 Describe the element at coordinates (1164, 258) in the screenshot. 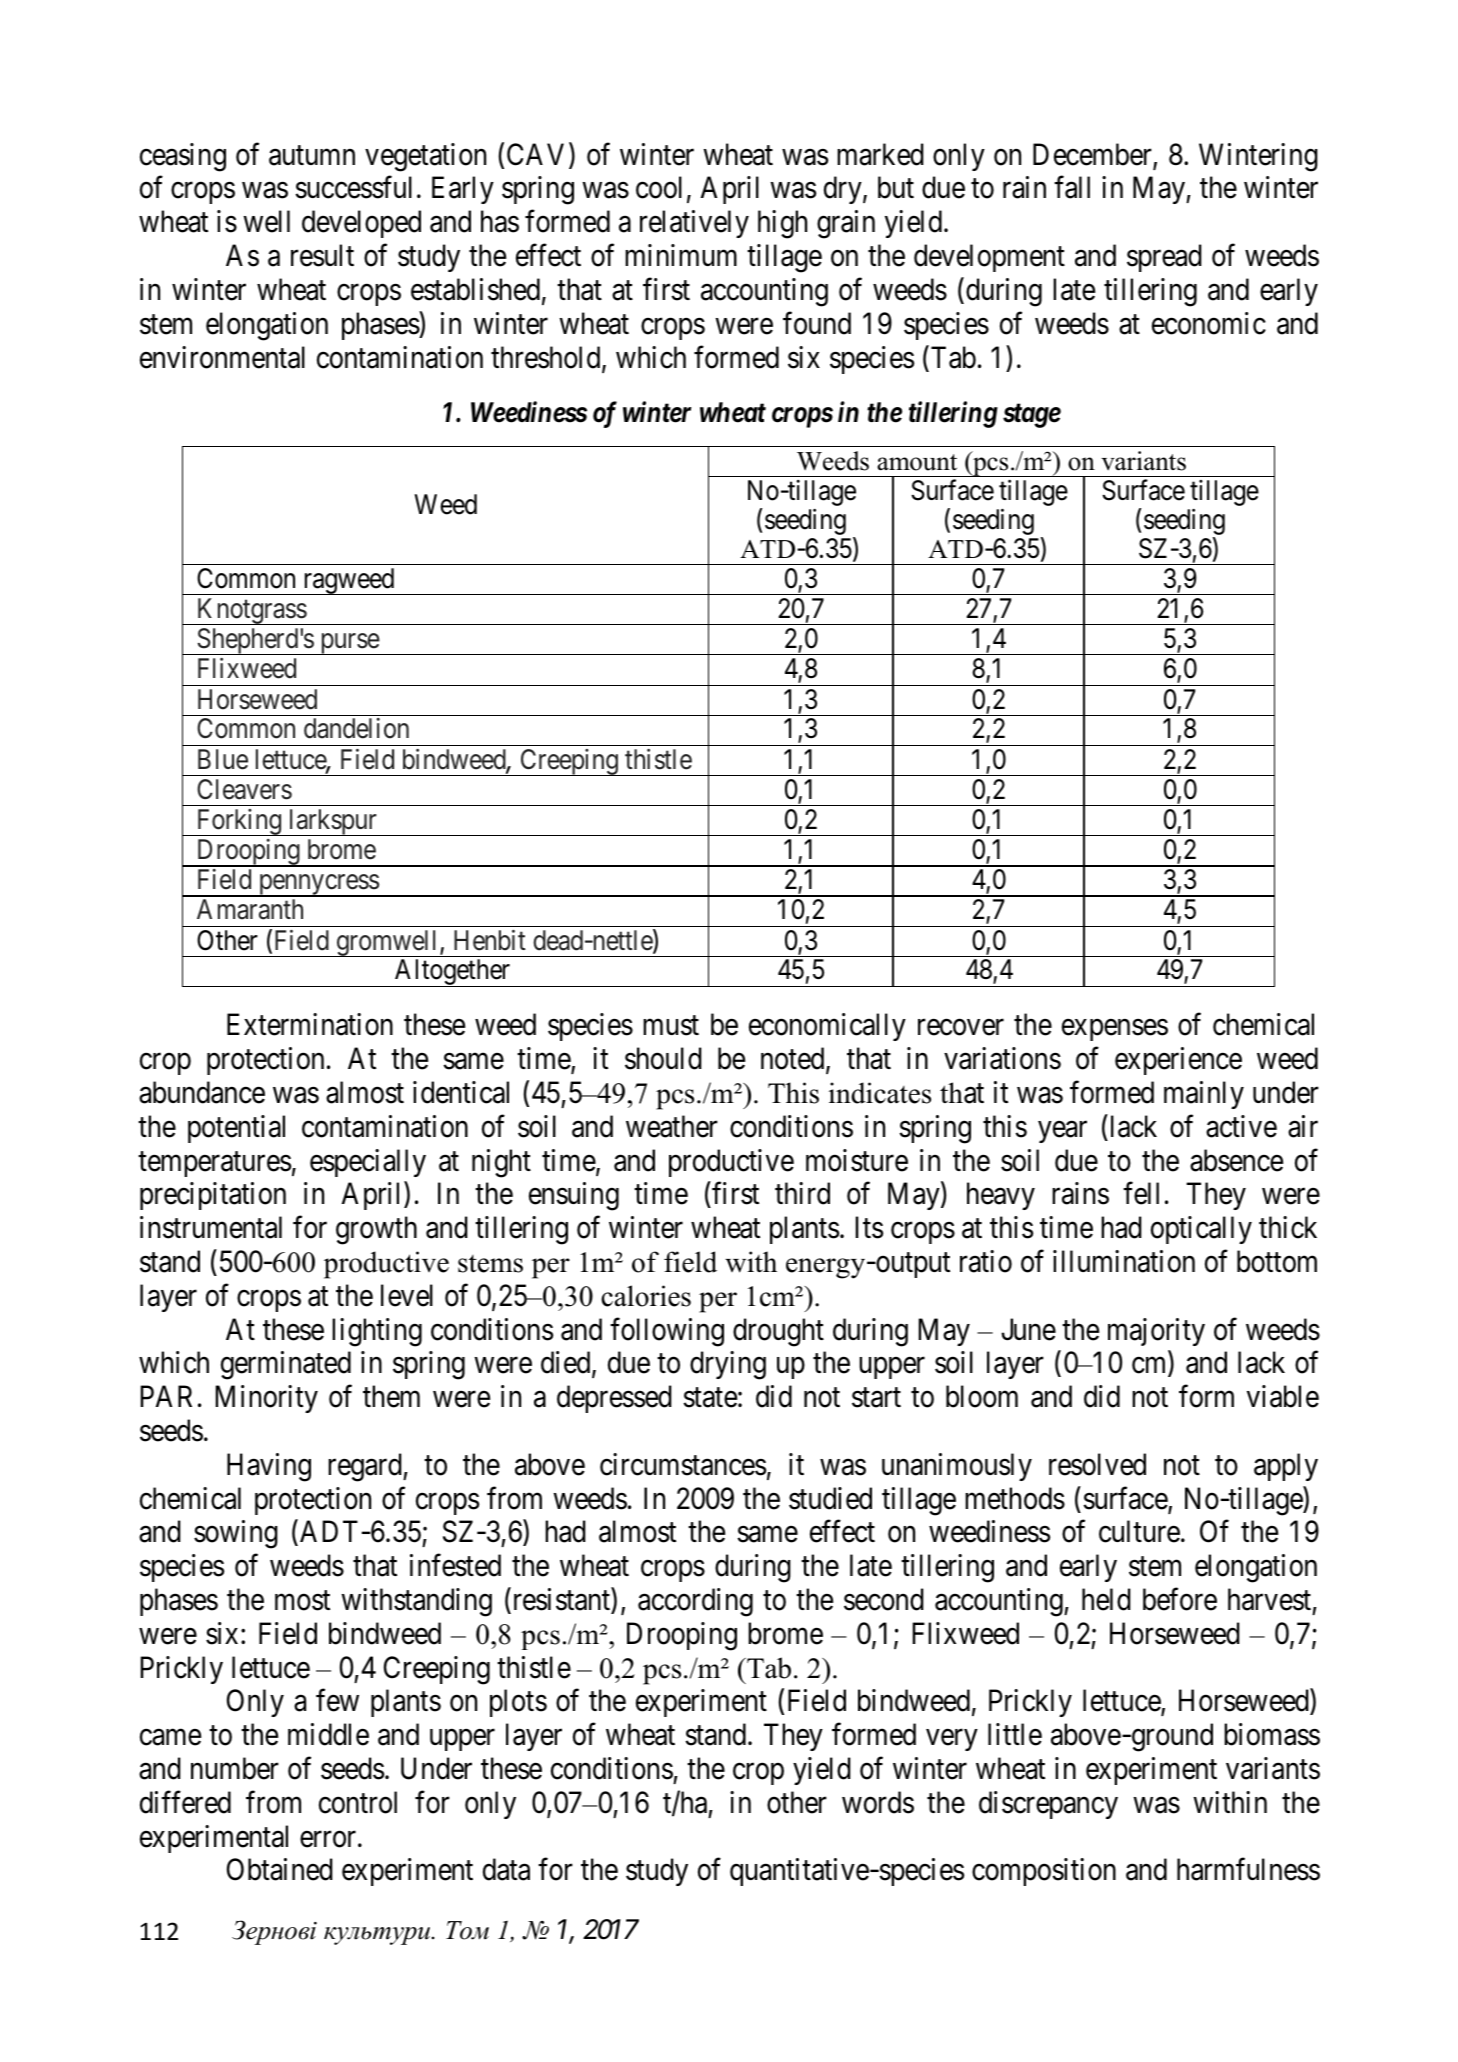

I see `spread` at that location.
